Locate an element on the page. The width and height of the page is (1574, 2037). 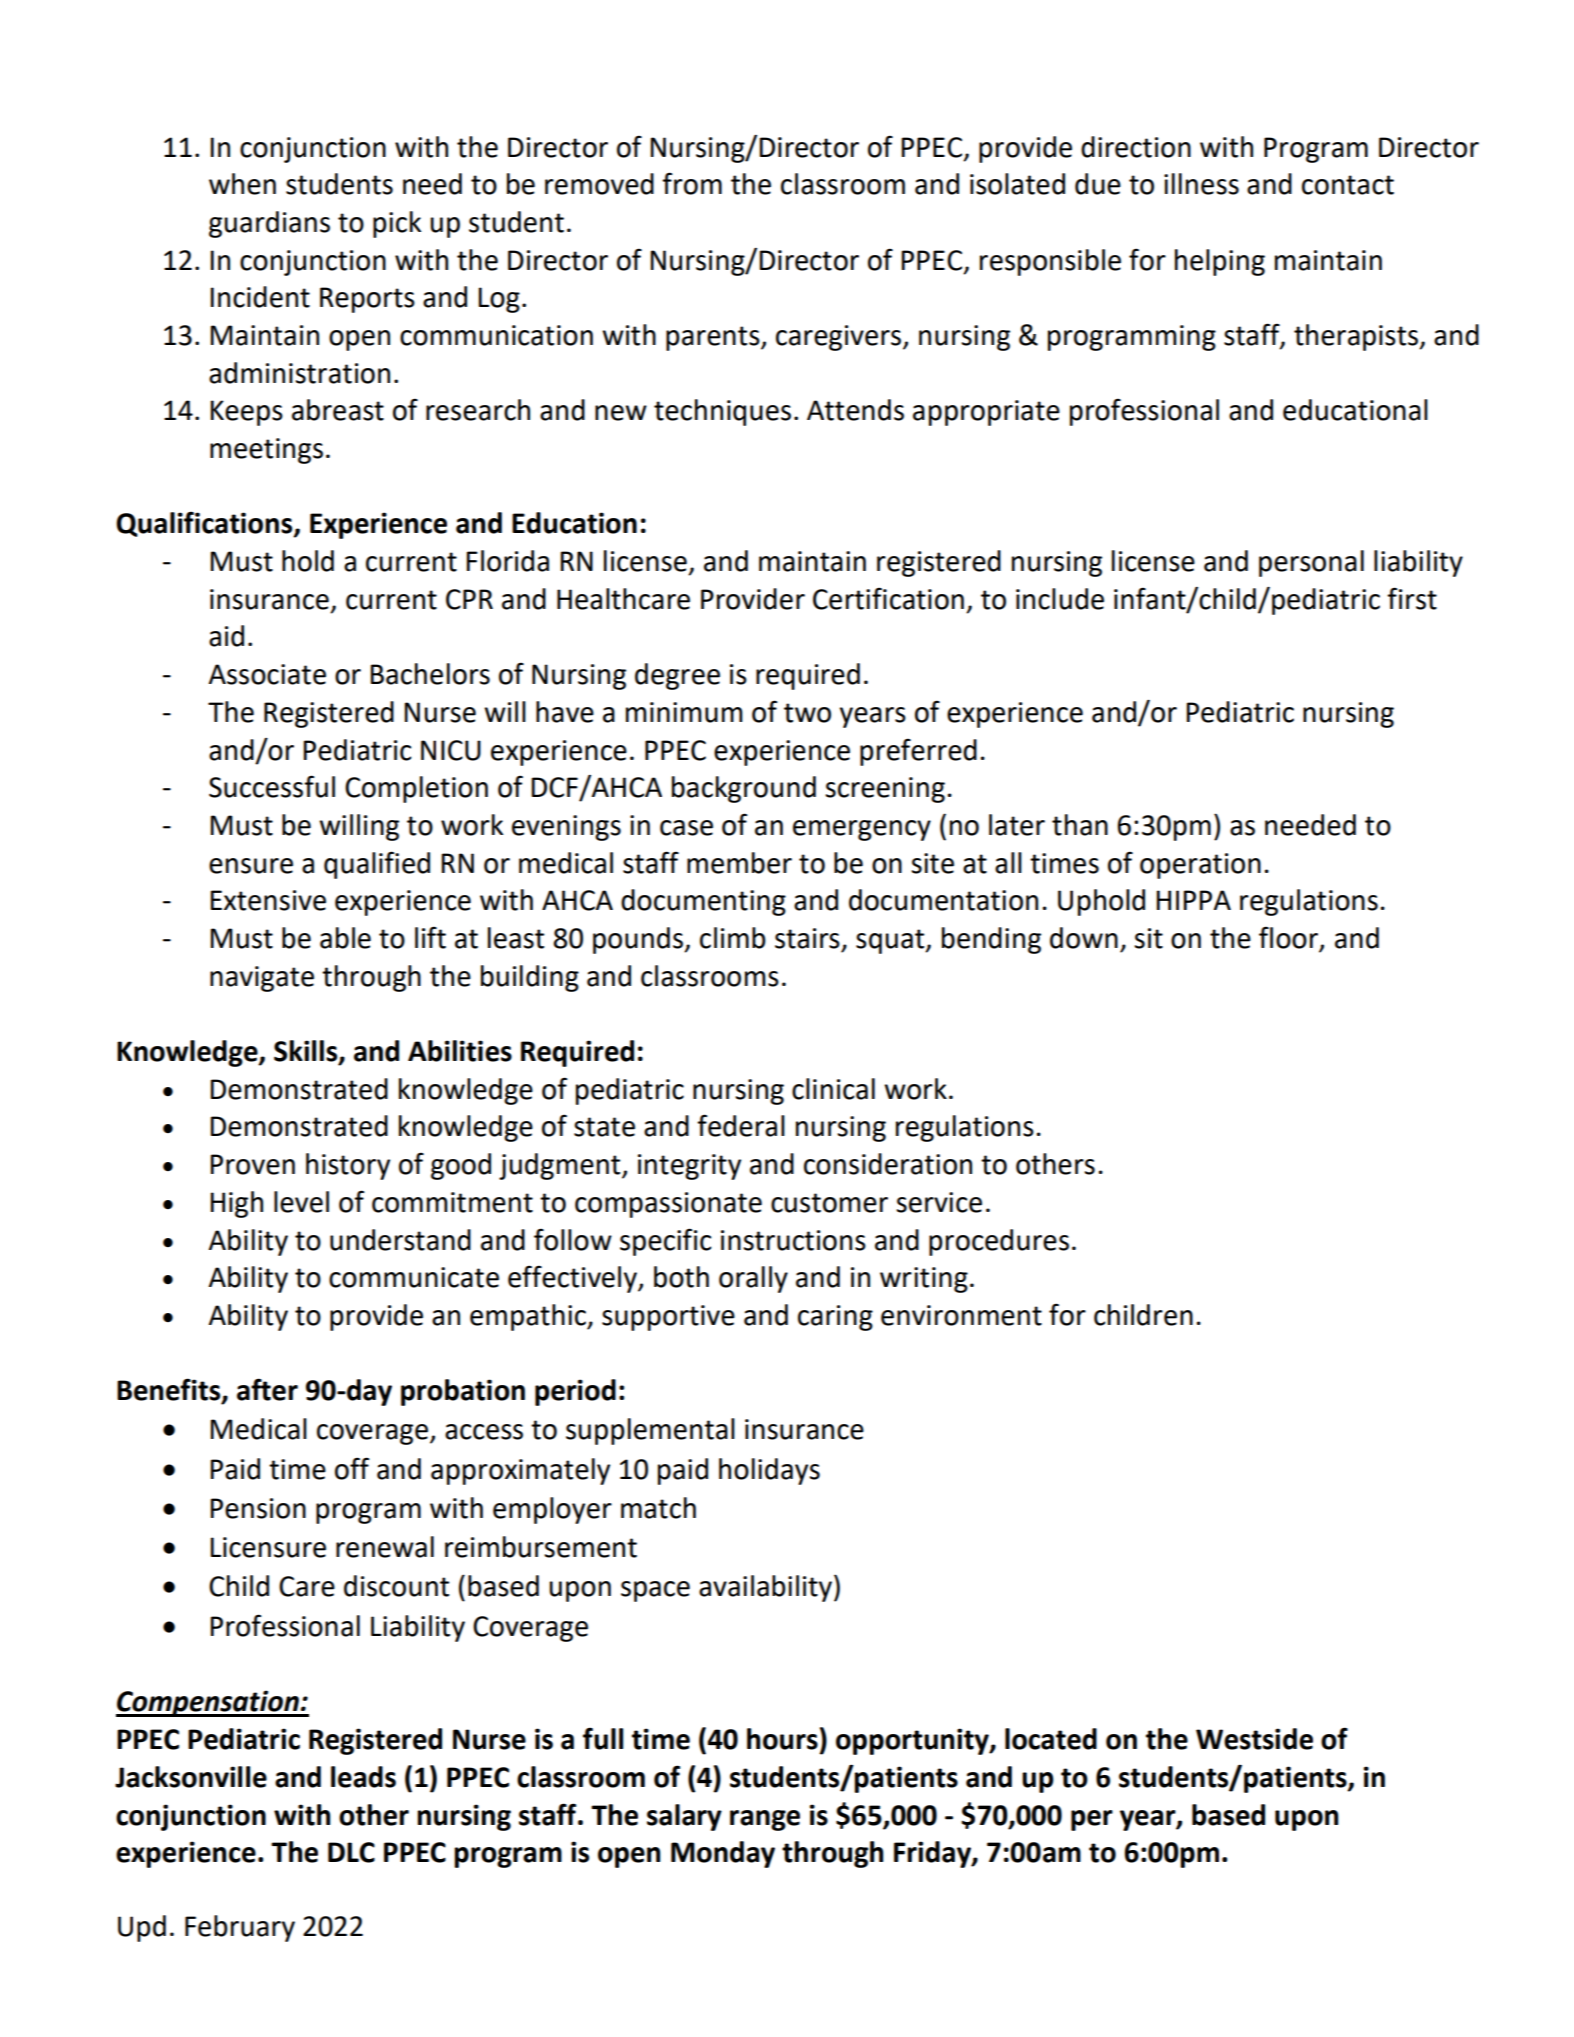
operation is located at coordinates (1200, 866).
